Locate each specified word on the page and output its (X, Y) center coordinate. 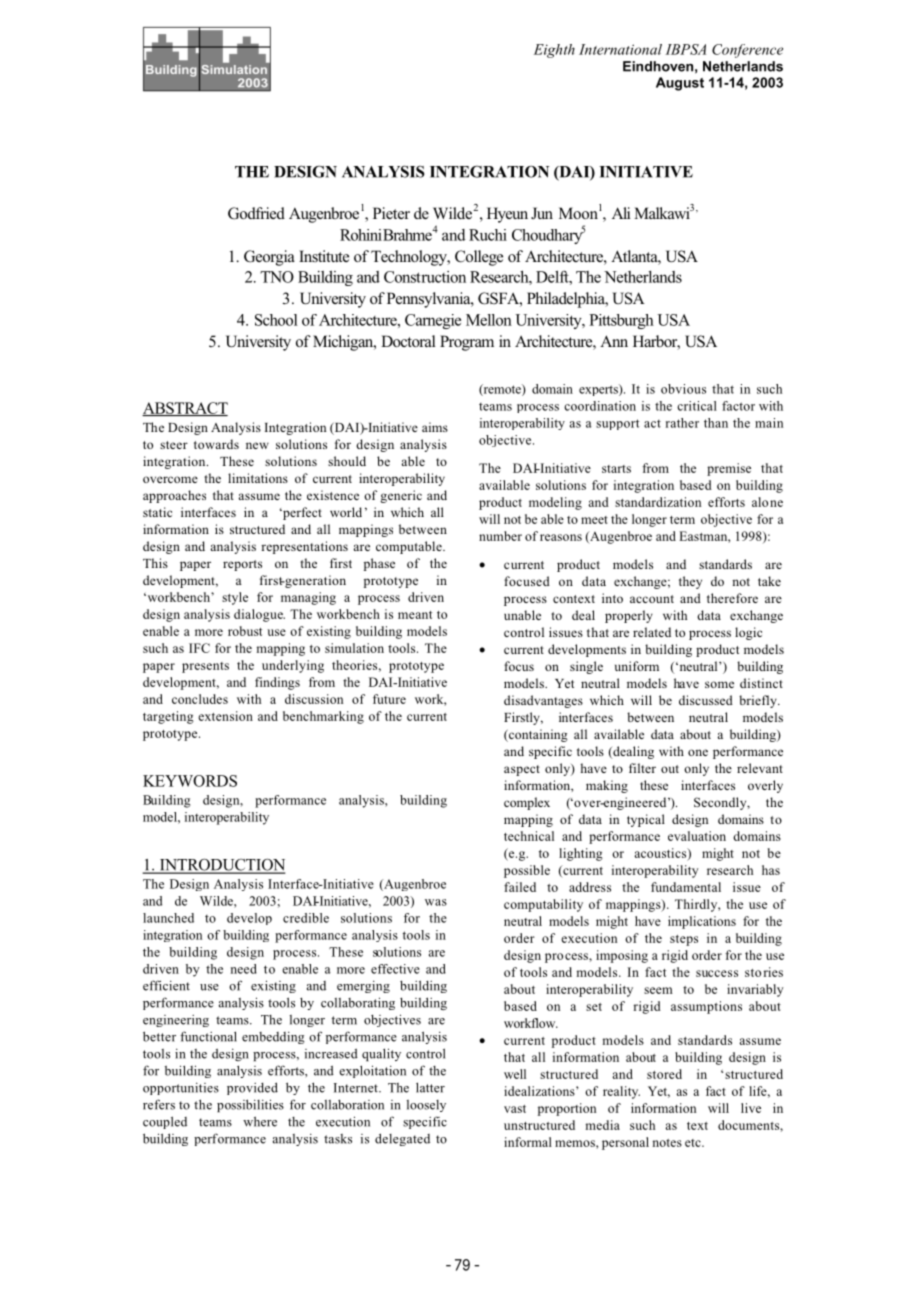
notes (667, 1143)
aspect (522, 770)
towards (216, 444)
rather (682, 423)
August (680, 84)
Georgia (269, 258)
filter (642, 768)
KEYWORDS (190, 781)
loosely (426, 1106)
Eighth (554, 51)
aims (435, 427)
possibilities (250, 1105)
